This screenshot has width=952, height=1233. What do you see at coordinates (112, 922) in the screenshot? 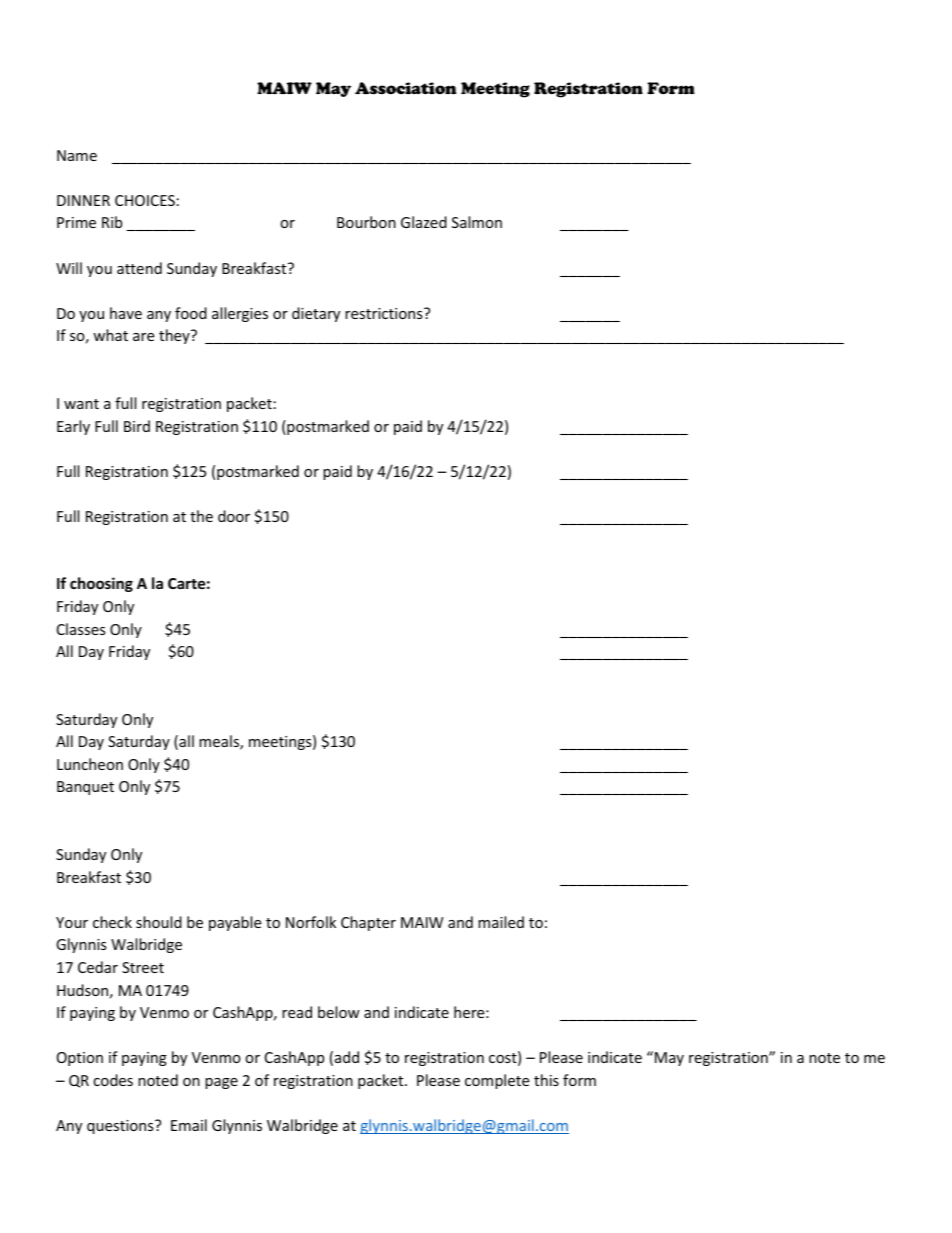
I see `check` at bounding box center [112, 922].
